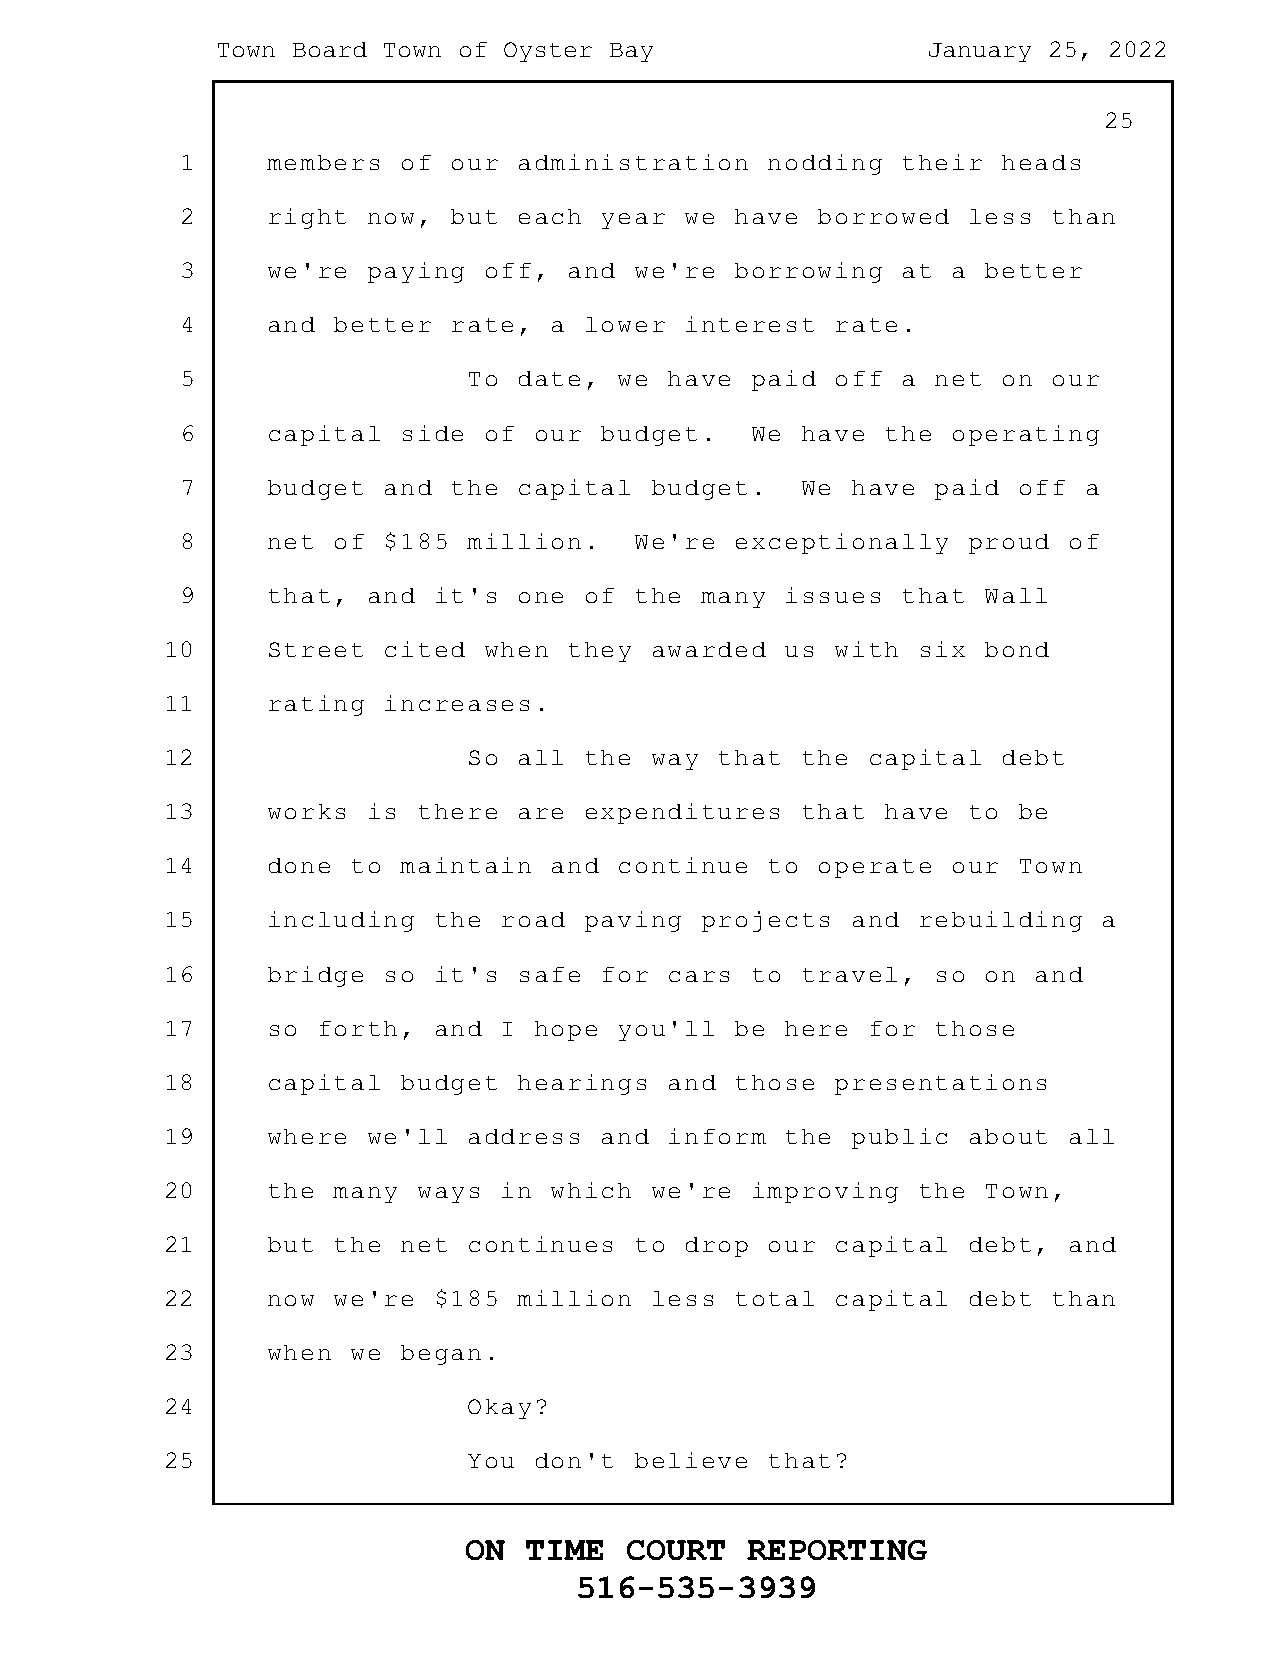  Describe the element at coordinates (682, 813) in the page. I see `expenditures` at that location.
